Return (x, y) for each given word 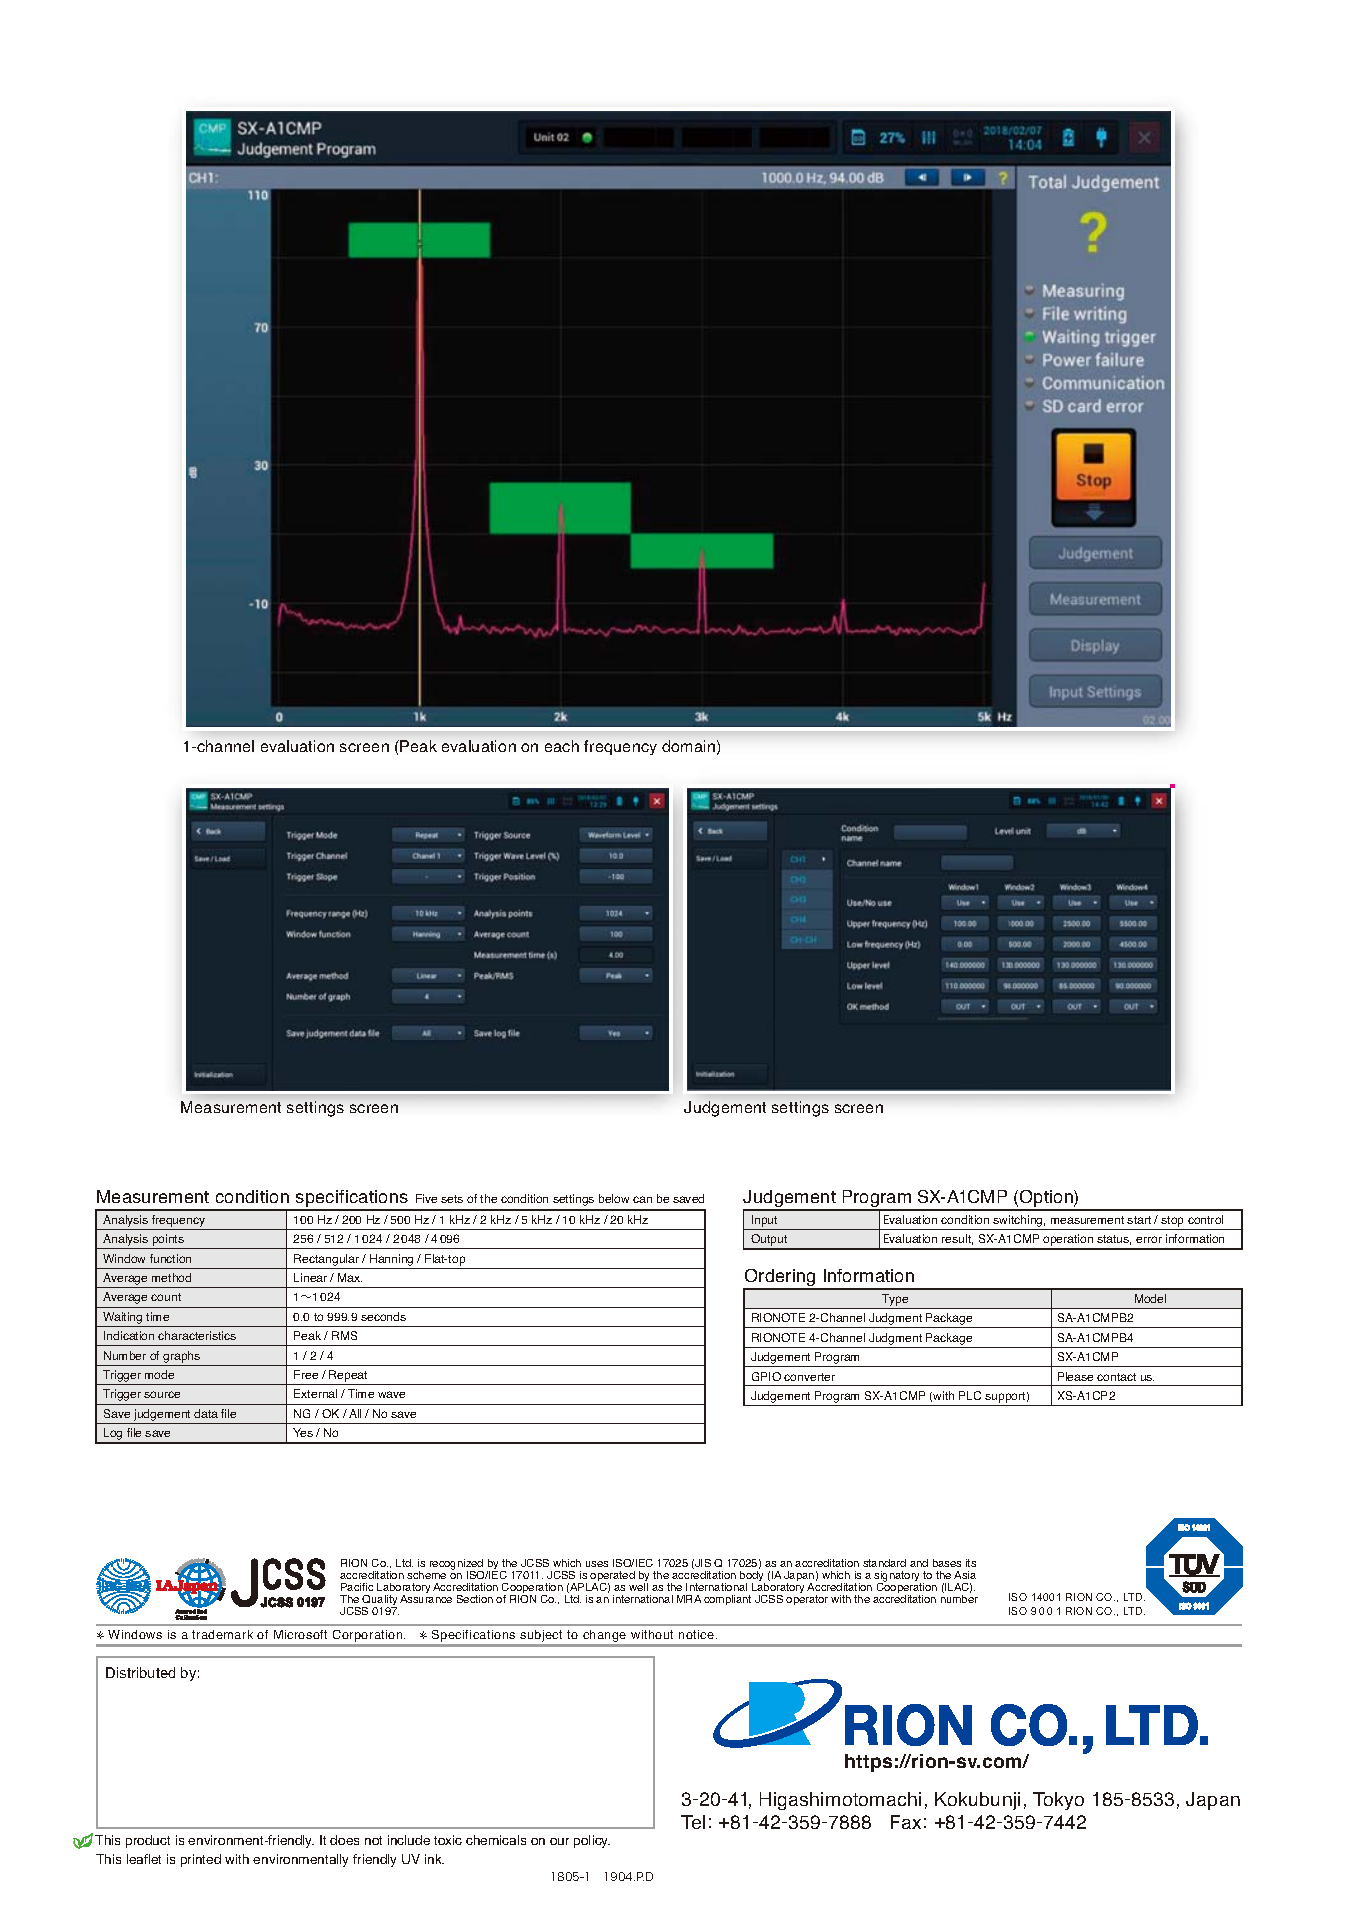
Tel (693, 1822)
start (1139, 1220)
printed (201, 1860)
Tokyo (1058, 1801)
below (614, 1198)
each (562, 746)
